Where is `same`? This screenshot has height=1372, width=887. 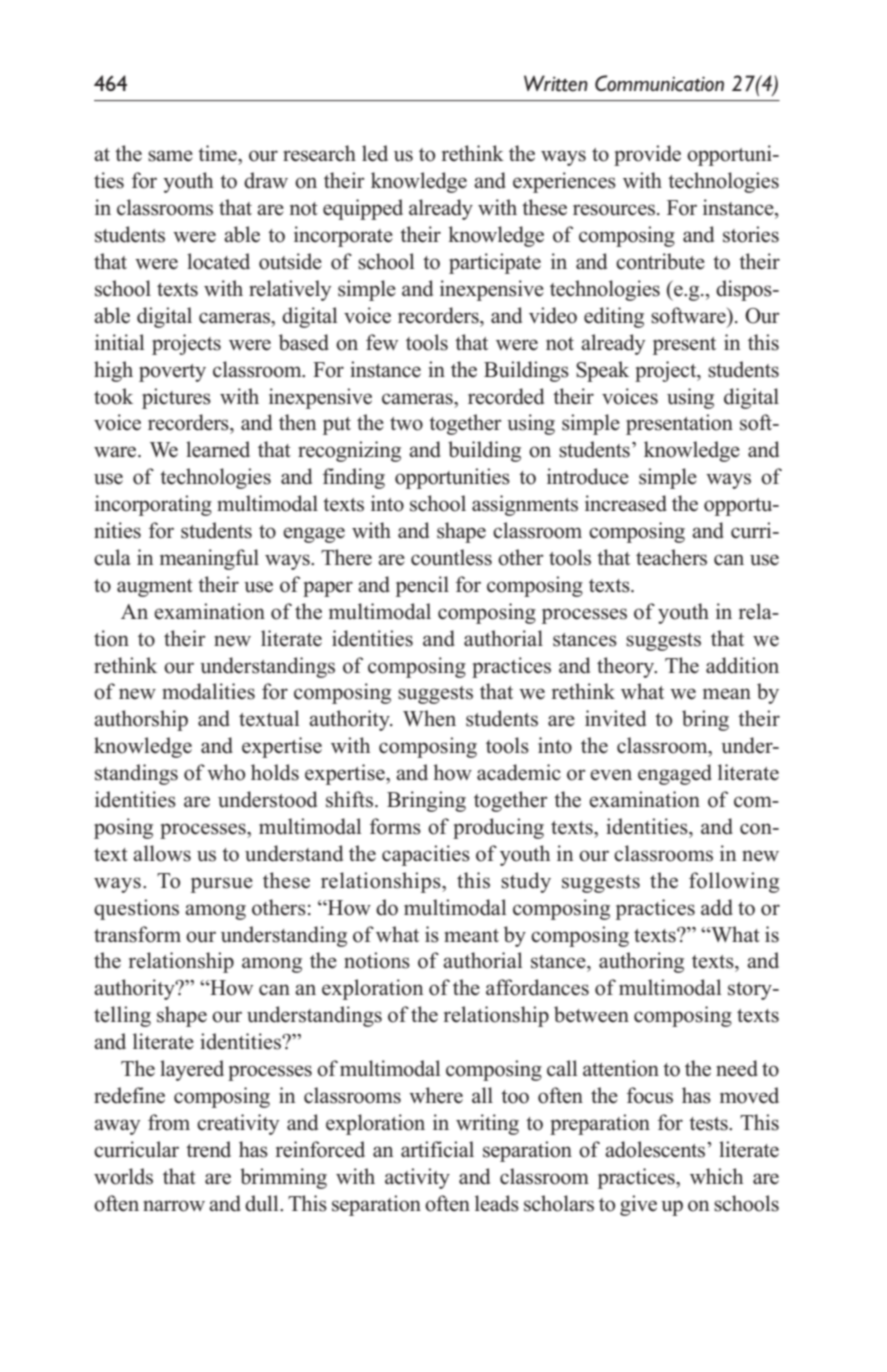
same is located at coordinates (170, 156).
